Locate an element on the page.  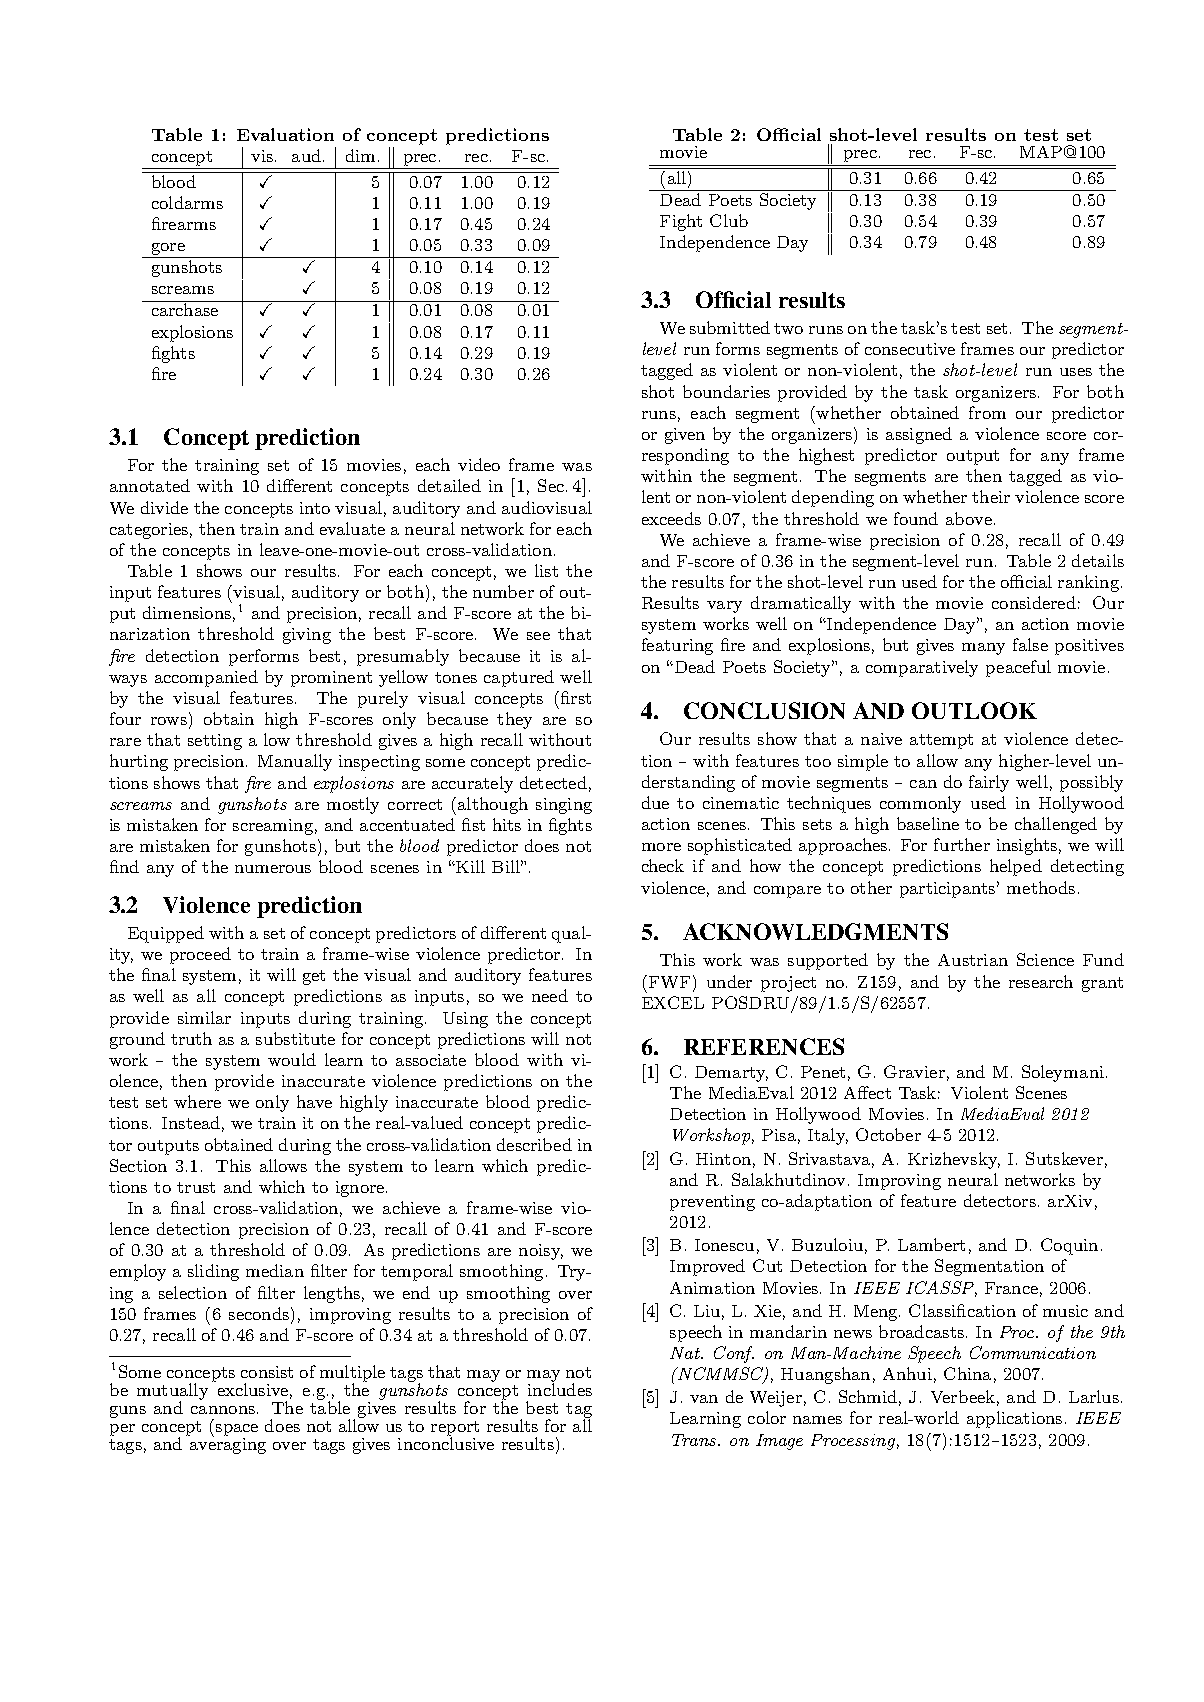
many is located at coordinates (983, 649).
